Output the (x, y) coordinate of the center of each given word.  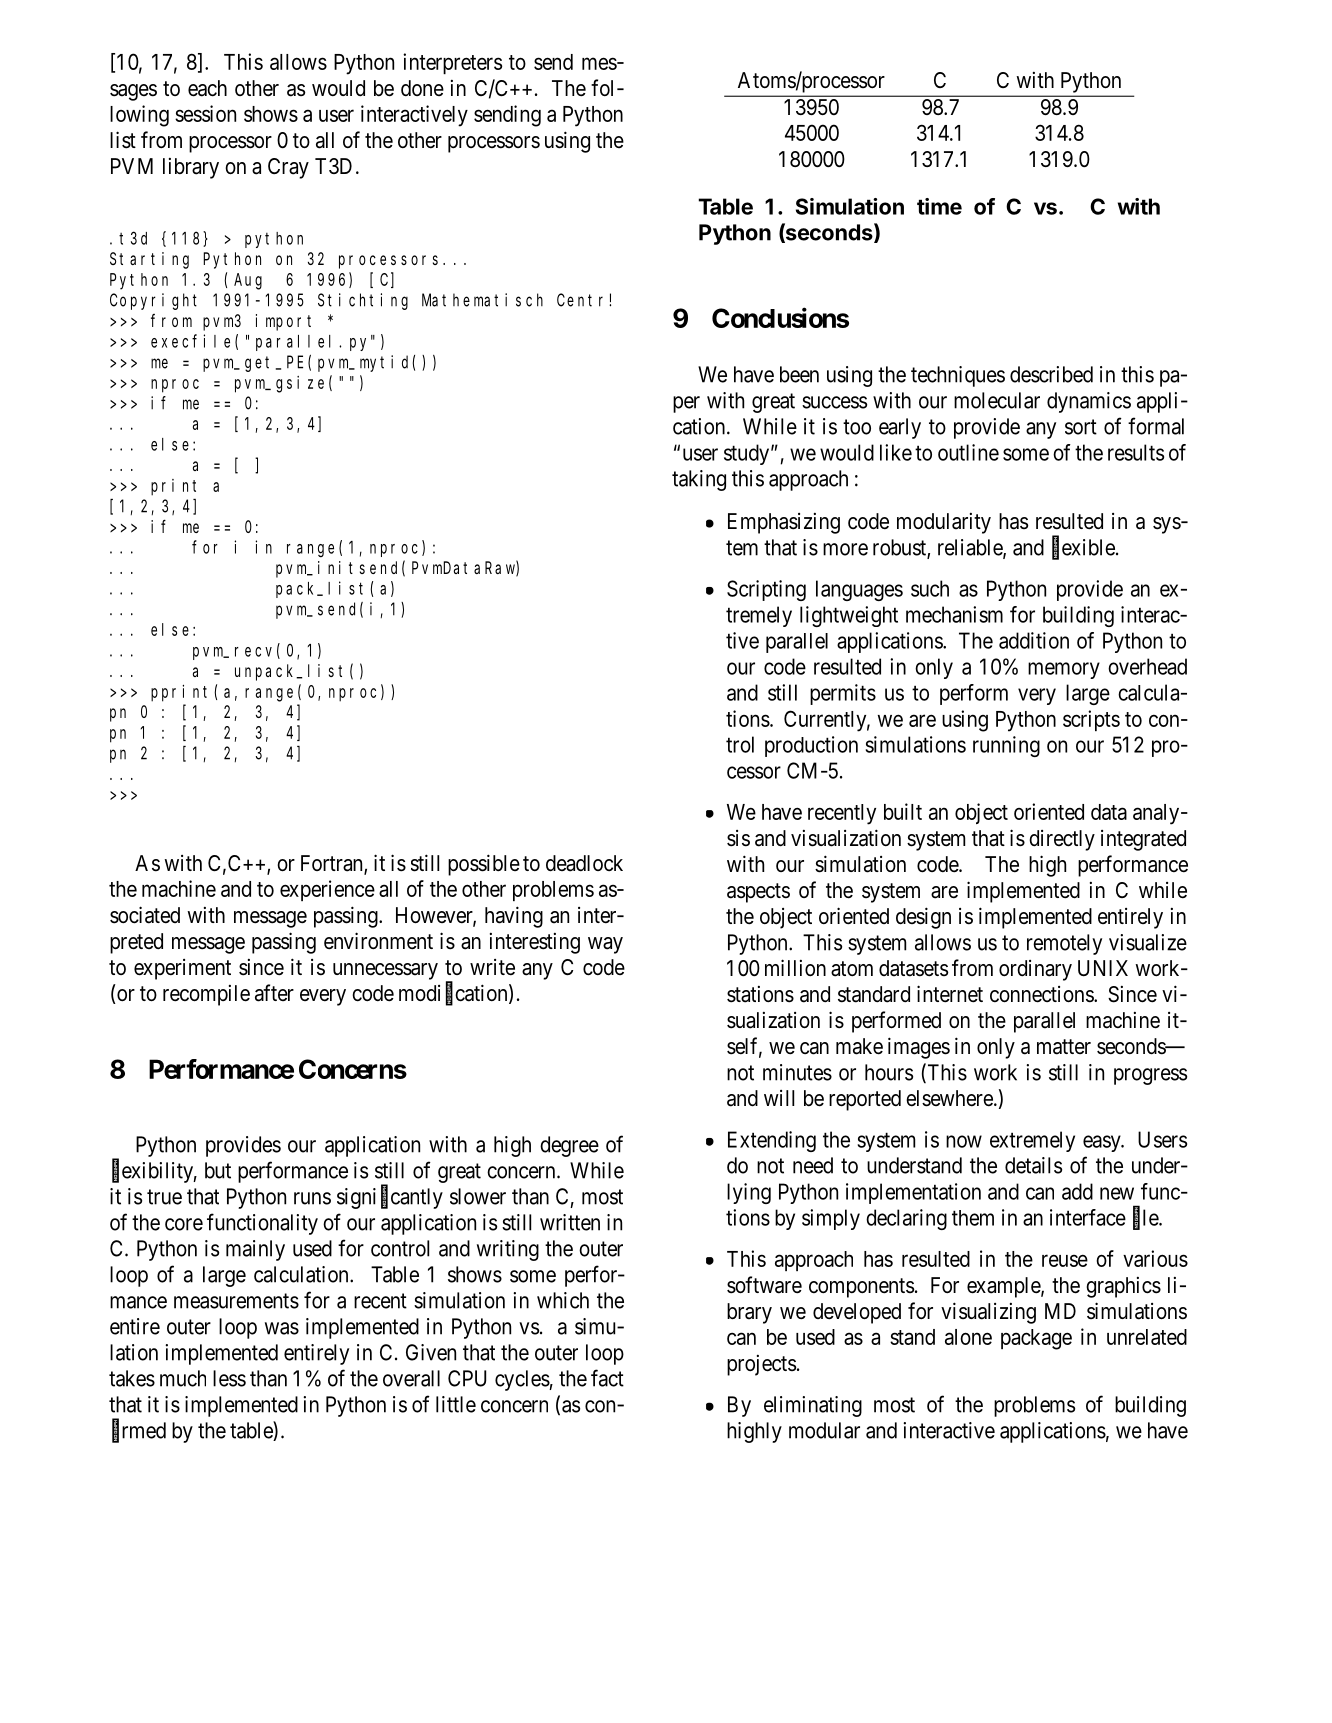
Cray (288, 168)
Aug (248, 281)
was (282, 1328)
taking (699, 480)
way (605, 945)
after (274, 993)
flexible (1083, 548)
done (422, 88)
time (939, 206)
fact (607, 1378)
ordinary (1035, 970)
